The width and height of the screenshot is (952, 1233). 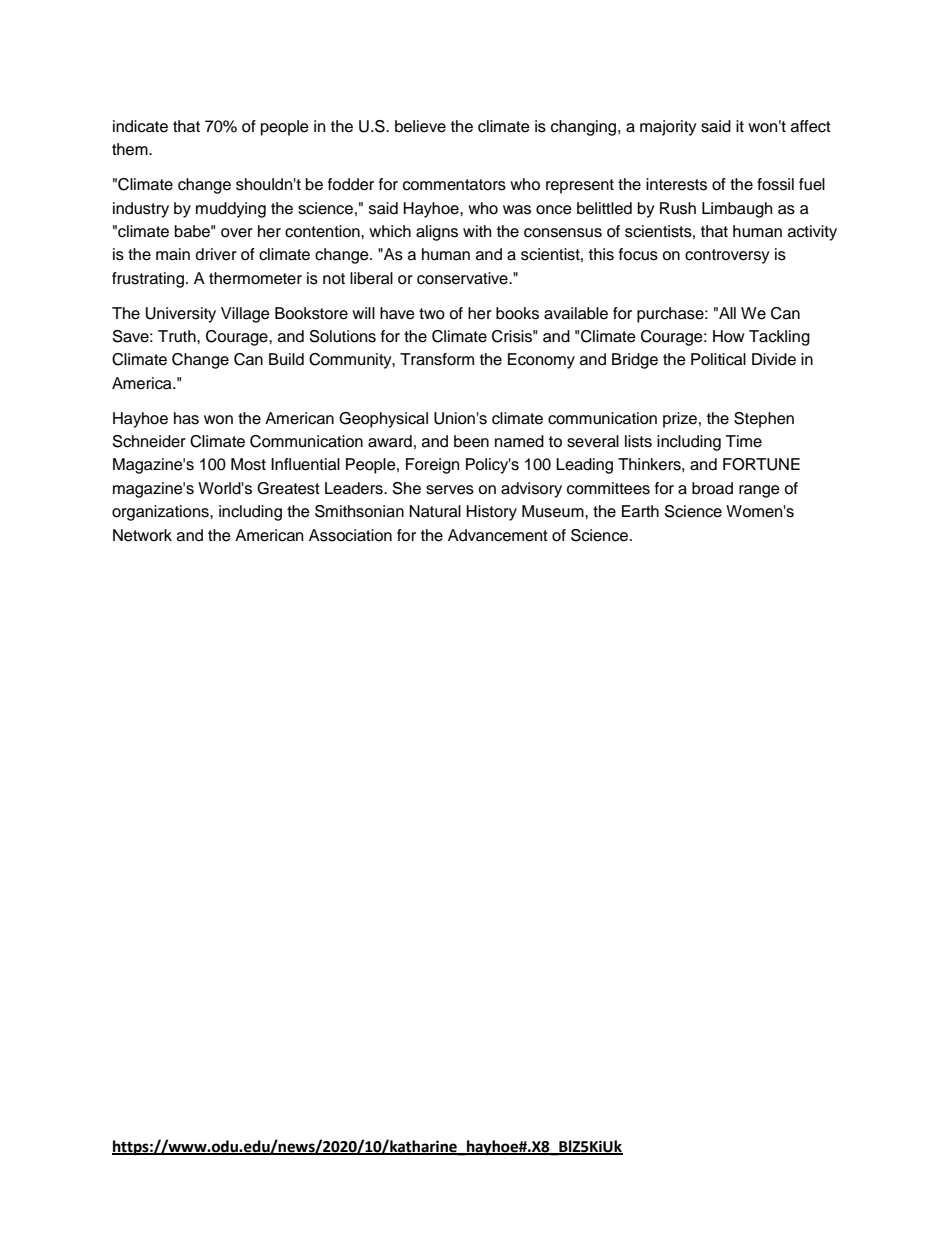 I want to click on indicate, so click(x=140, y=126).
